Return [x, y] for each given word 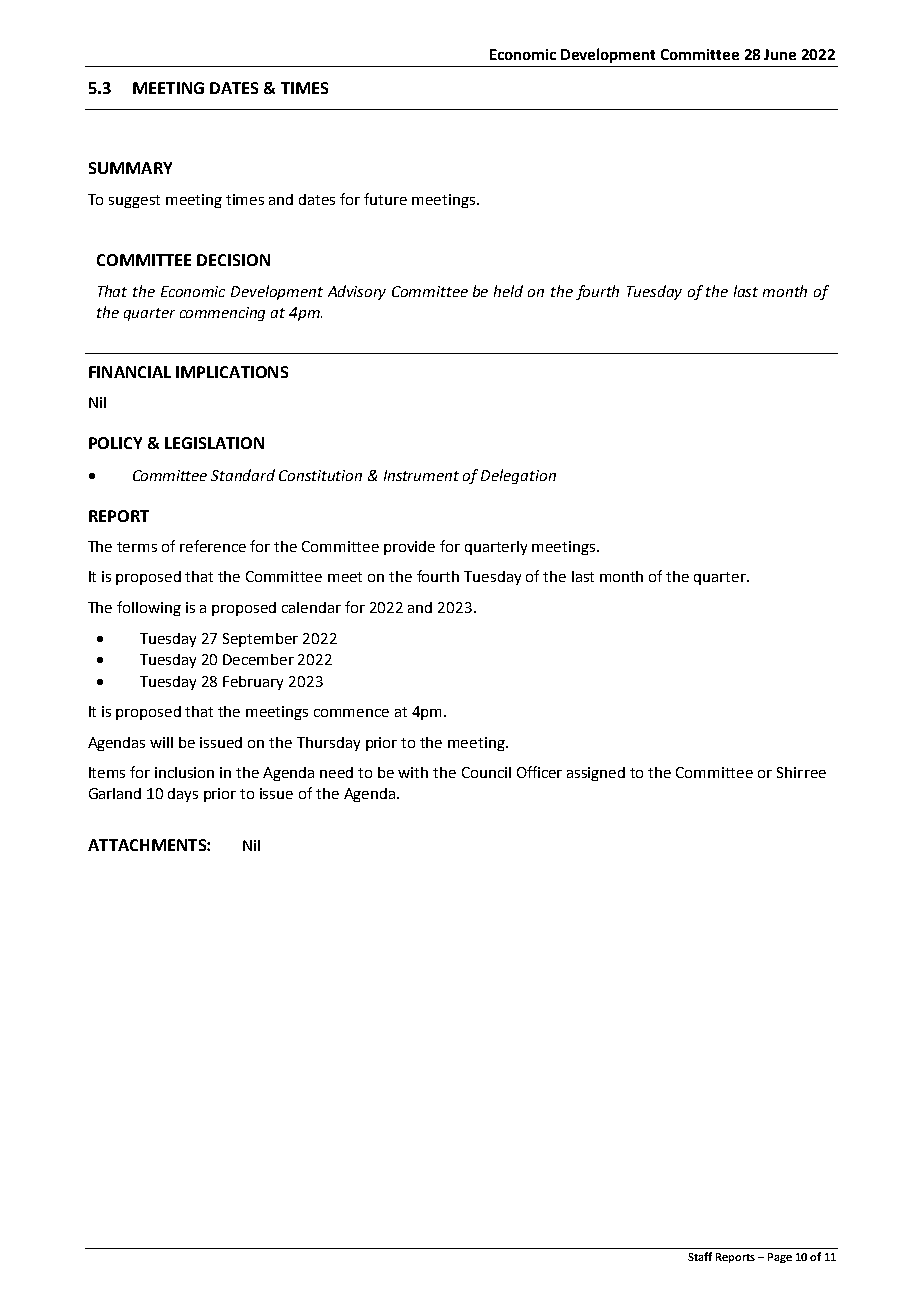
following [149, 608]
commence [351, 713]
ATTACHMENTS [148, 845]
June [780, 54]
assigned [596, 774]
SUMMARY [130, 168]
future [385, 199]
